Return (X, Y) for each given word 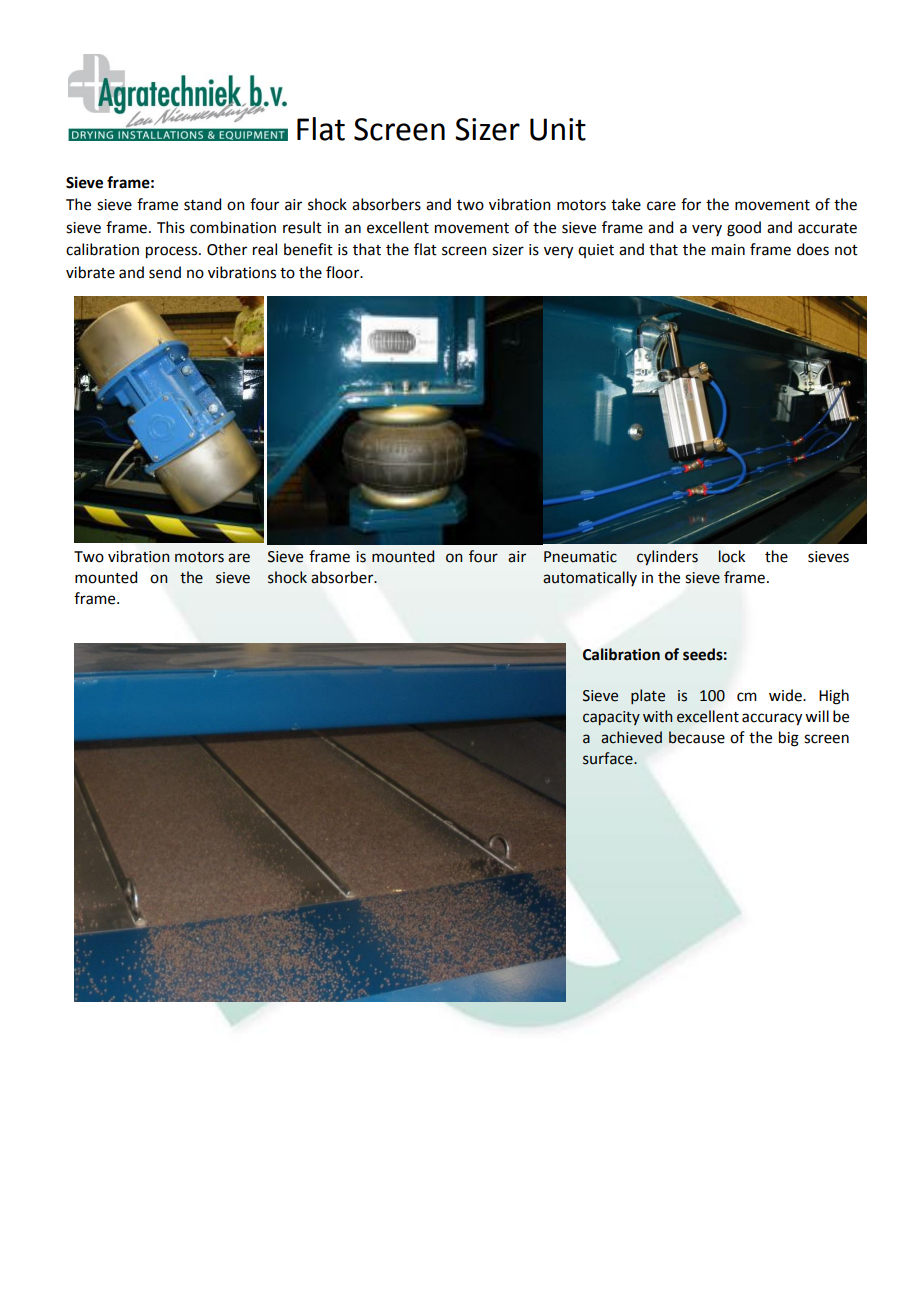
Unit (558, 129)
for (691, 204)
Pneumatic (580, 557)
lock (731, 556)
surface (609, 758)
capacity (611, 718)
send (165, 272)
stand (202, 204)
